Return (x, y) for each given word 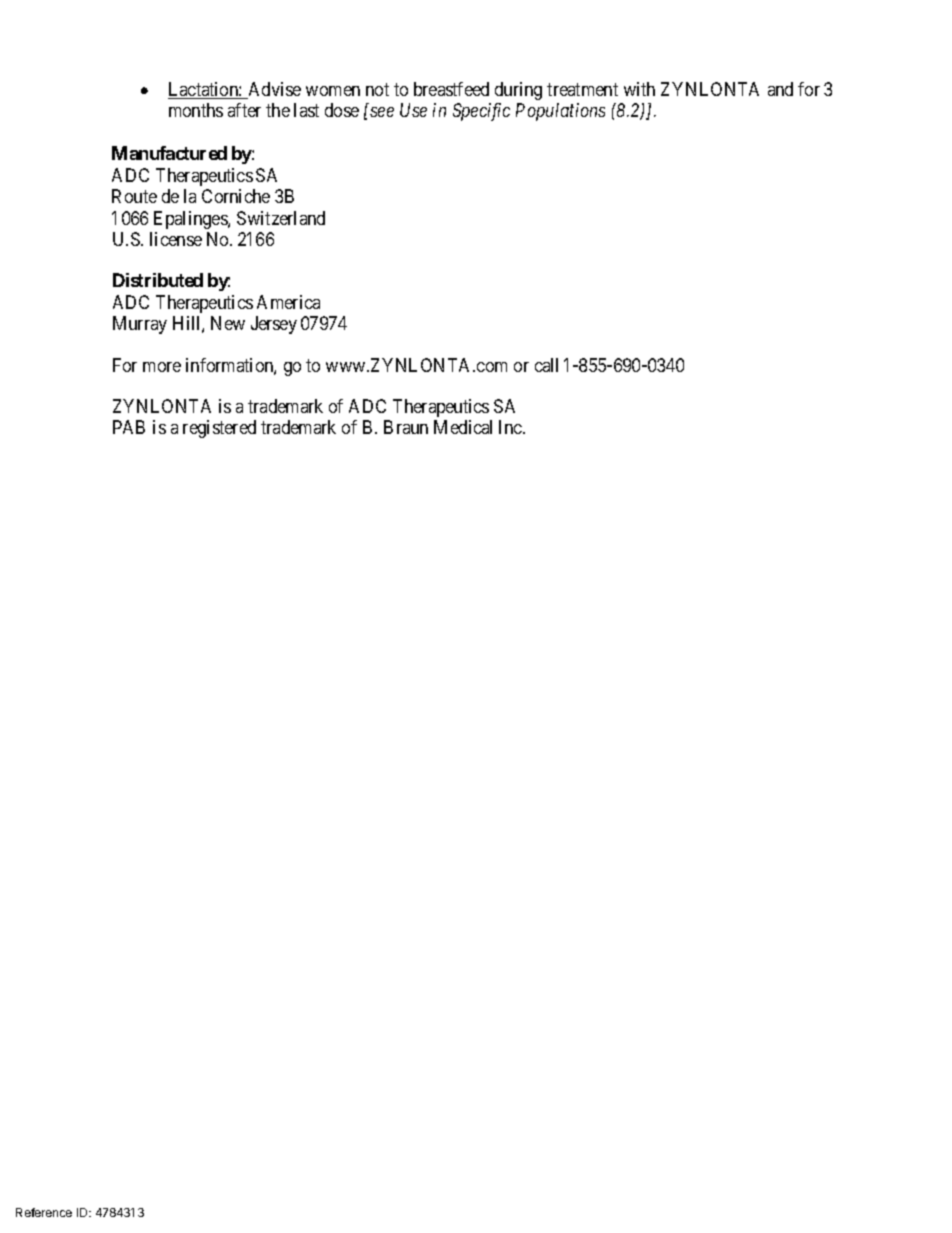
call (546, 365)
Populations (560, 112)
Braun (406, 427)
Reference (44, 1212)
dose (342, 110)
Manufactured (169, 153)
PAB (129, 427)
